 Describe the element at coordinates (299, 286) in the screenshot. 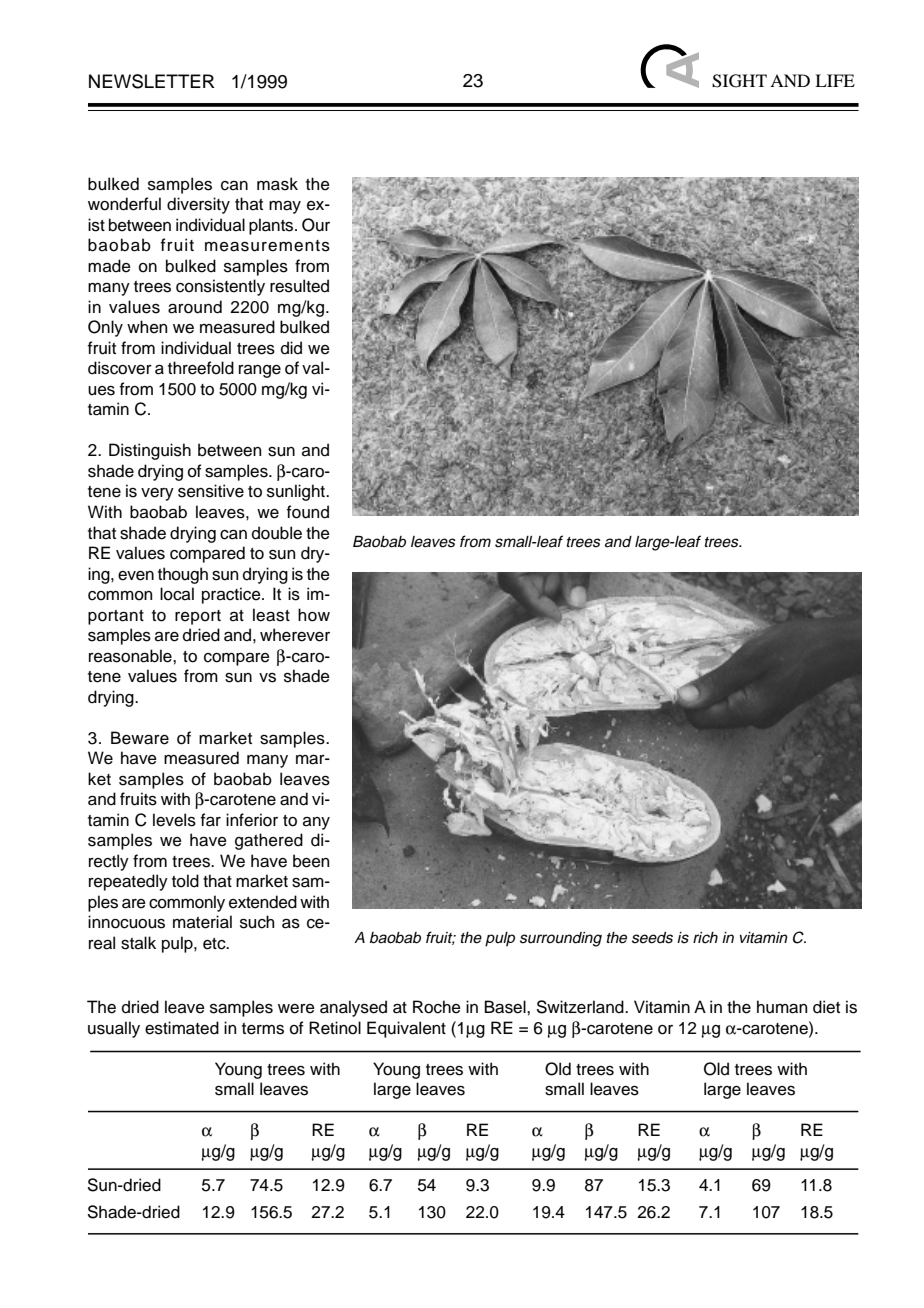

I see `resulted` at that location.
